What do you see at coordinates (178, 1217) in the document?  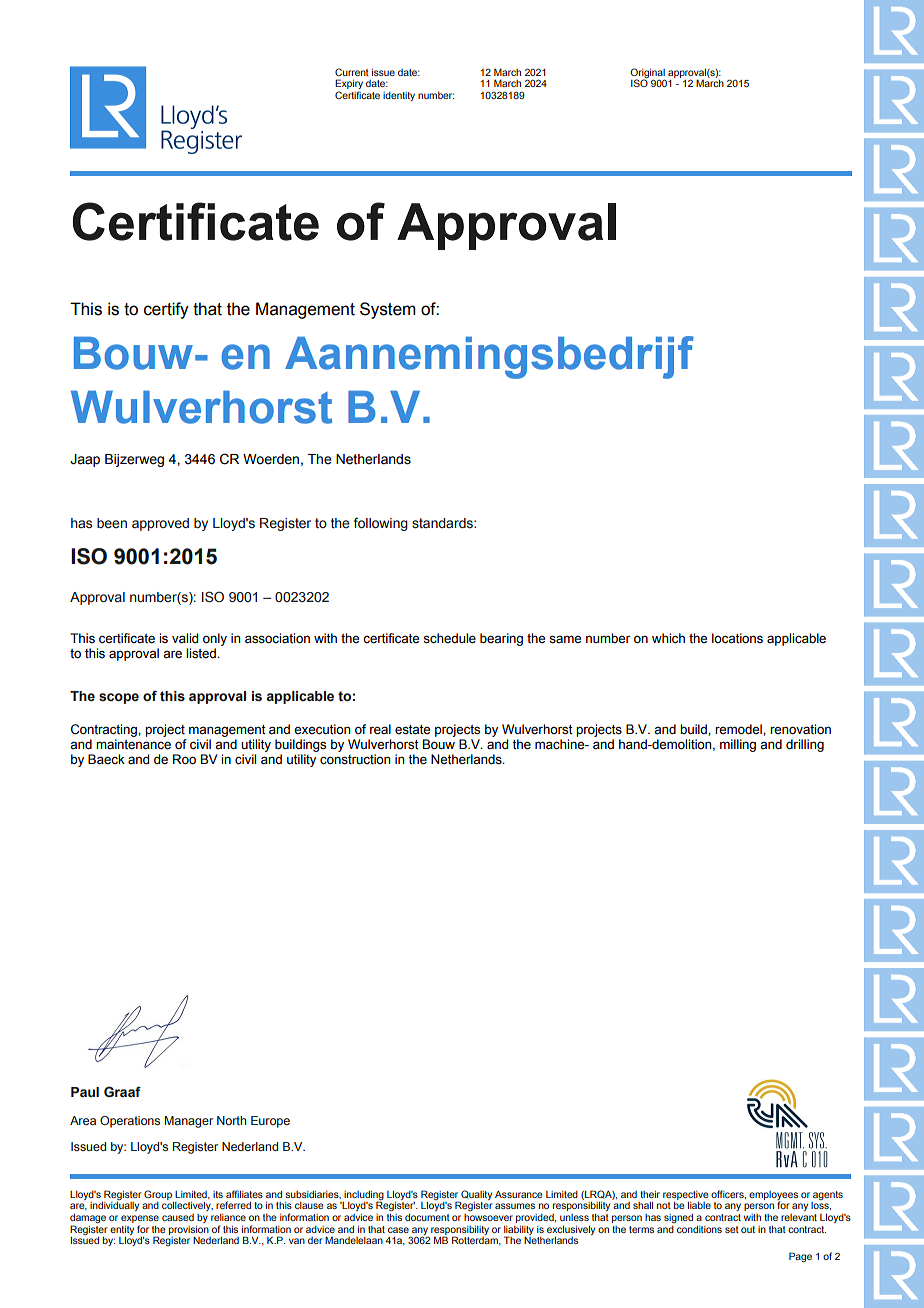 I see `caused` at bounding box center [178, 1217].
